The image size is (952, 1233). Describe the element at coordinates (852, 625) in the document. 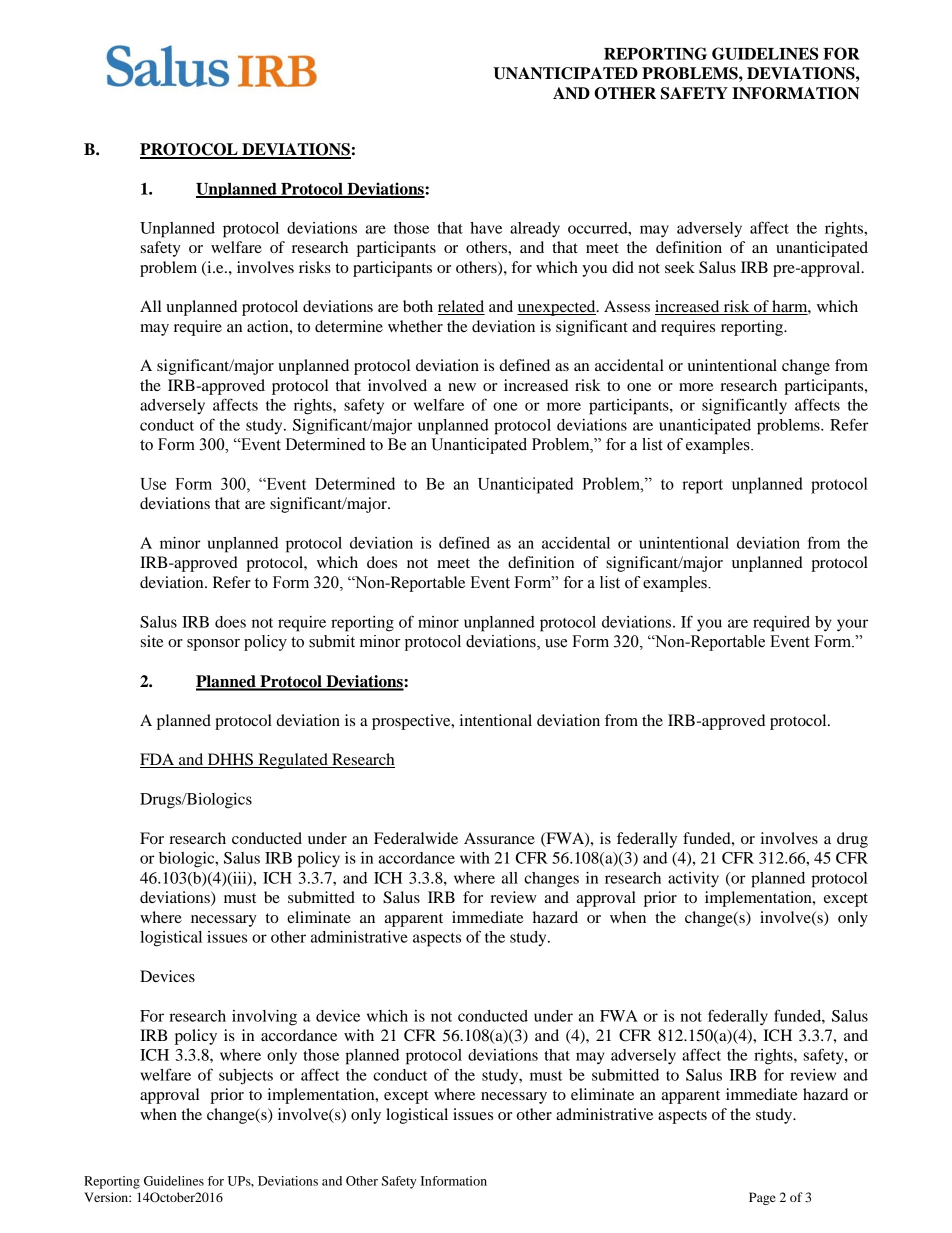

I see `your` at that location.
